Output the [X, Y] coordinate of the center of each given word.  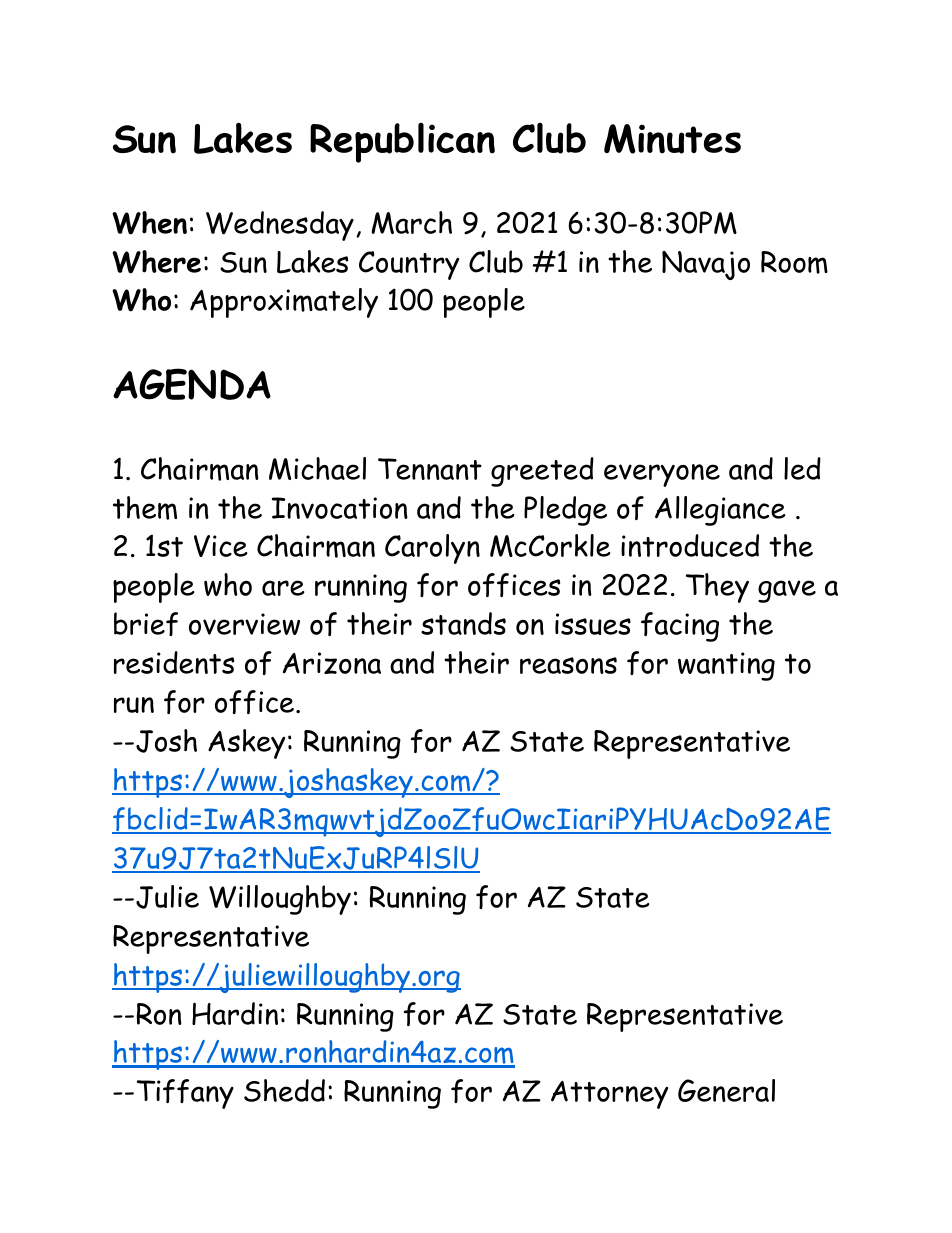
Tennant [430, 469]
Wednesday [280, 226]
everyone [662, 475]
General [726, 1090]
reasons [568, 665]
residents [174, 662]
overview [244, 624]
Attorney [609, 1095]
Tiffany [185, 1094]
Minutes [672, 139]
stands [463, 623]
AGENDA [192, 384]
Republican [402, 142]
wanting [726, 666]
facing [680, 627]
